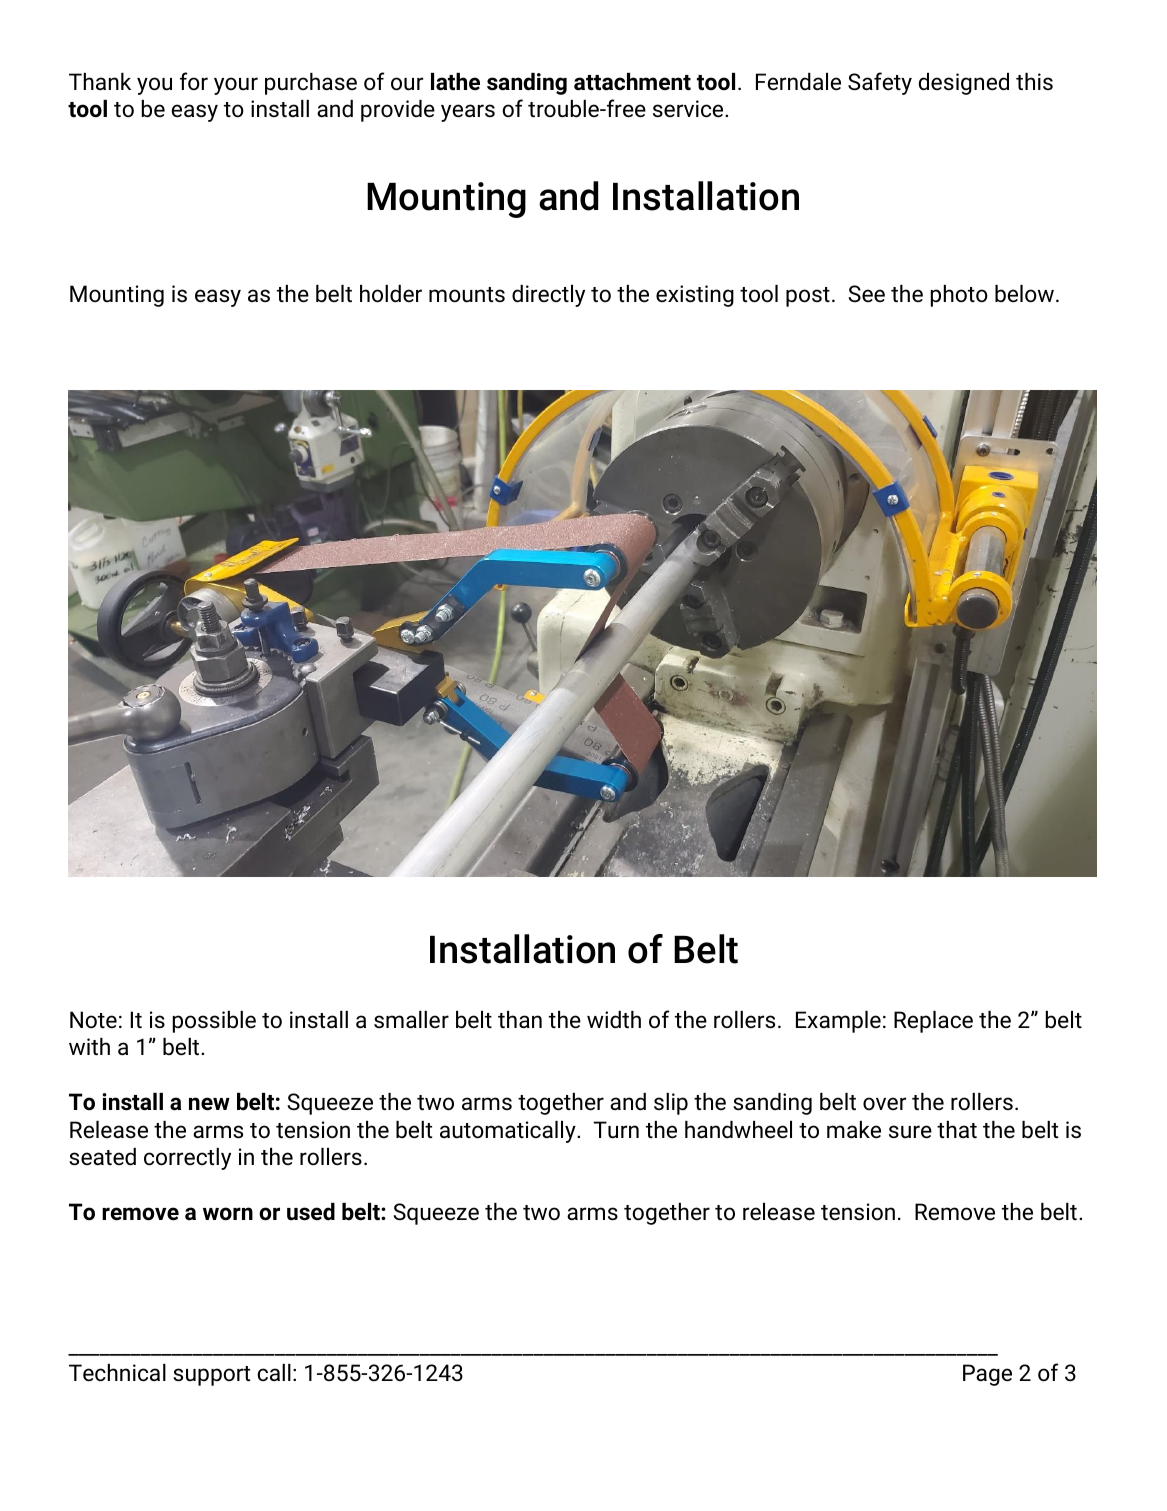  Describe the element at coordinates (194, 81) in the page. I see `for` at that location.
